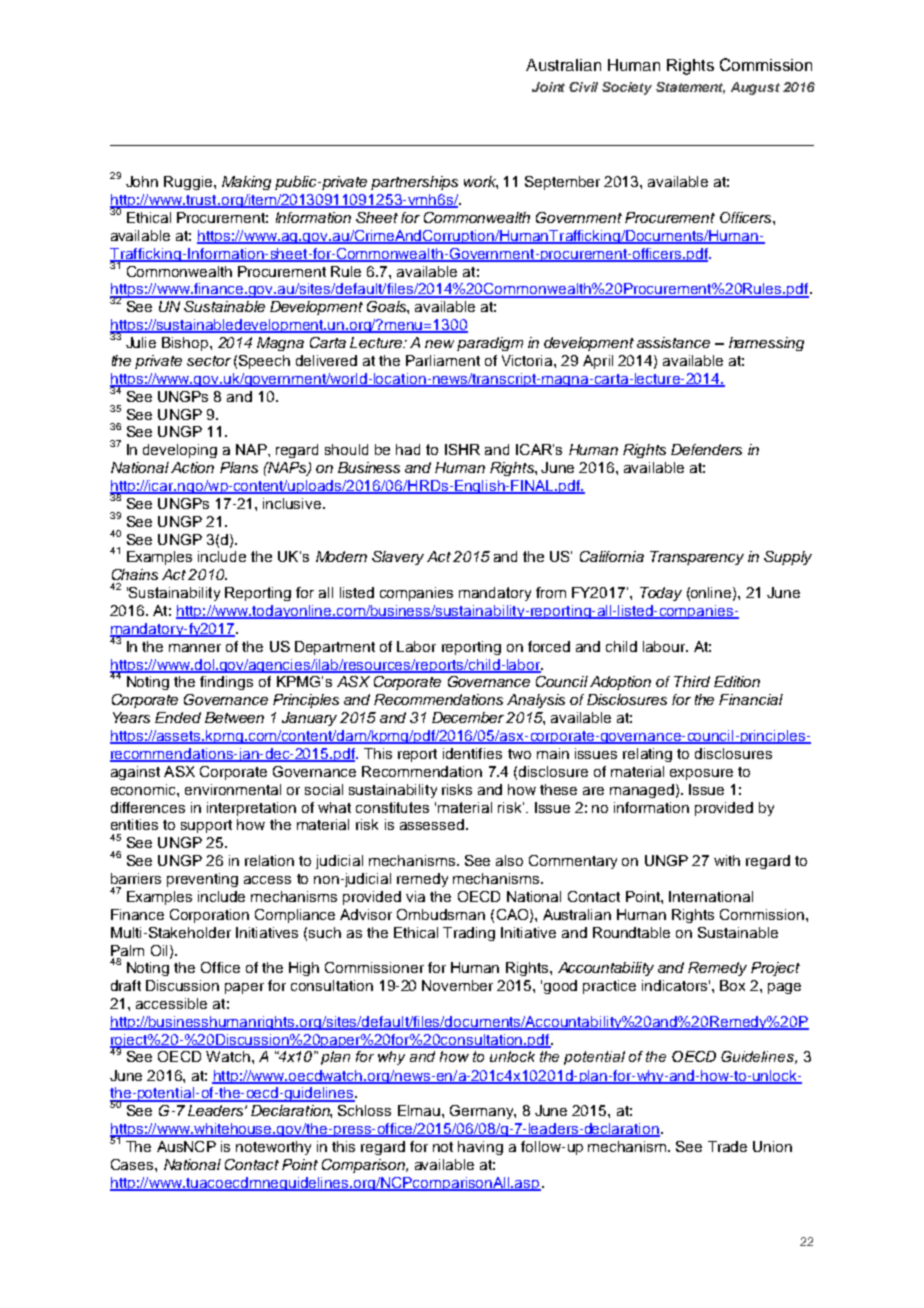 Image resolution: width=924 pixels, height=1308 pixels. What do you see at coordinates (701, 774) in the page?
I see `exposure` at bounding box center [701, 774].
